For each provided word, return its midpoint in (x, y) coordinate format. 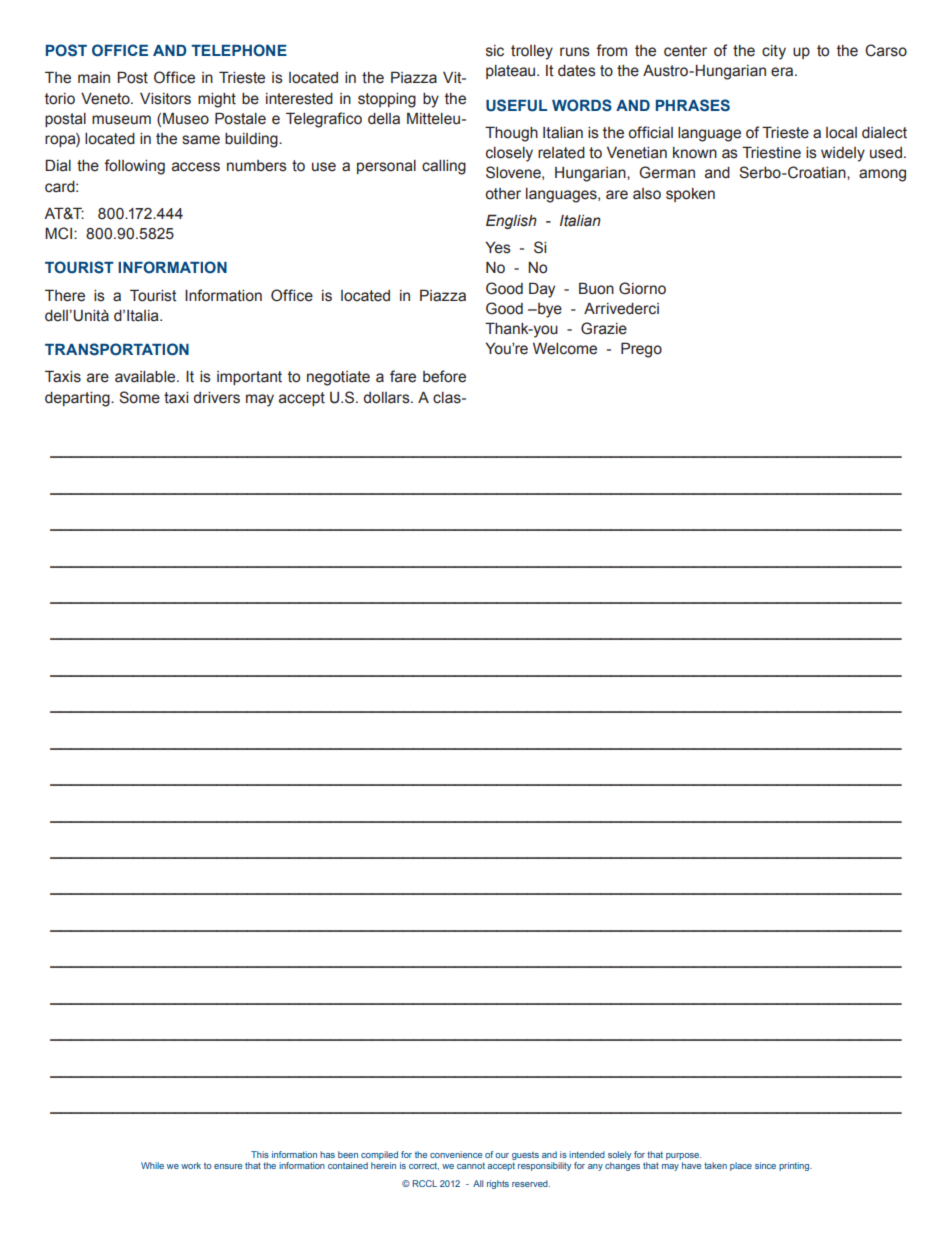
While (152, 1165)
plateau (512, 72)
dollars (387, 398)
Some (139, 397)
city (774, 52)
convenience (456, 1154)
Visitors (165, 99)
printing (795, 1166)
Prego (641, 350)
